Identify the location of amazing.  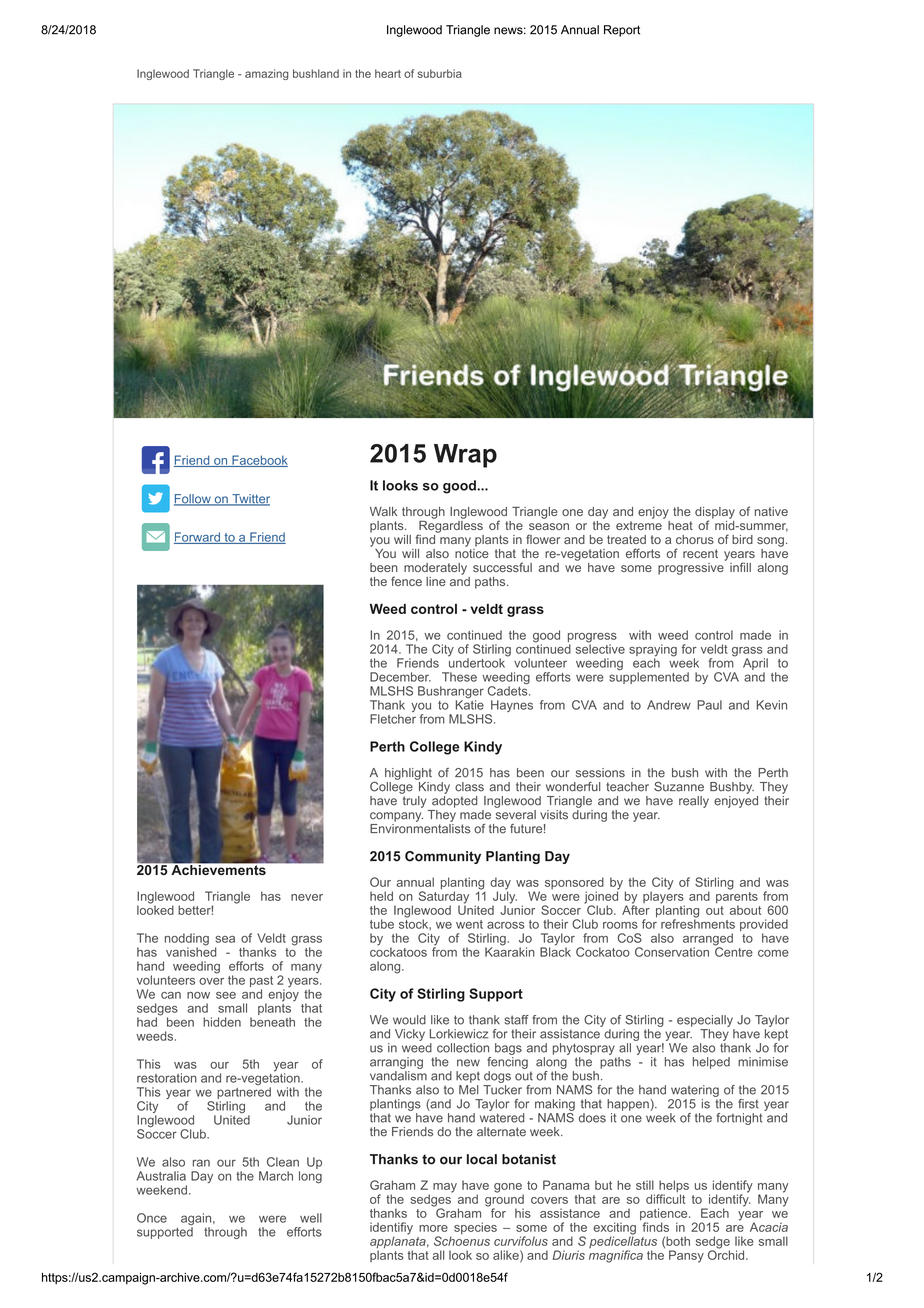
(267, 74).
